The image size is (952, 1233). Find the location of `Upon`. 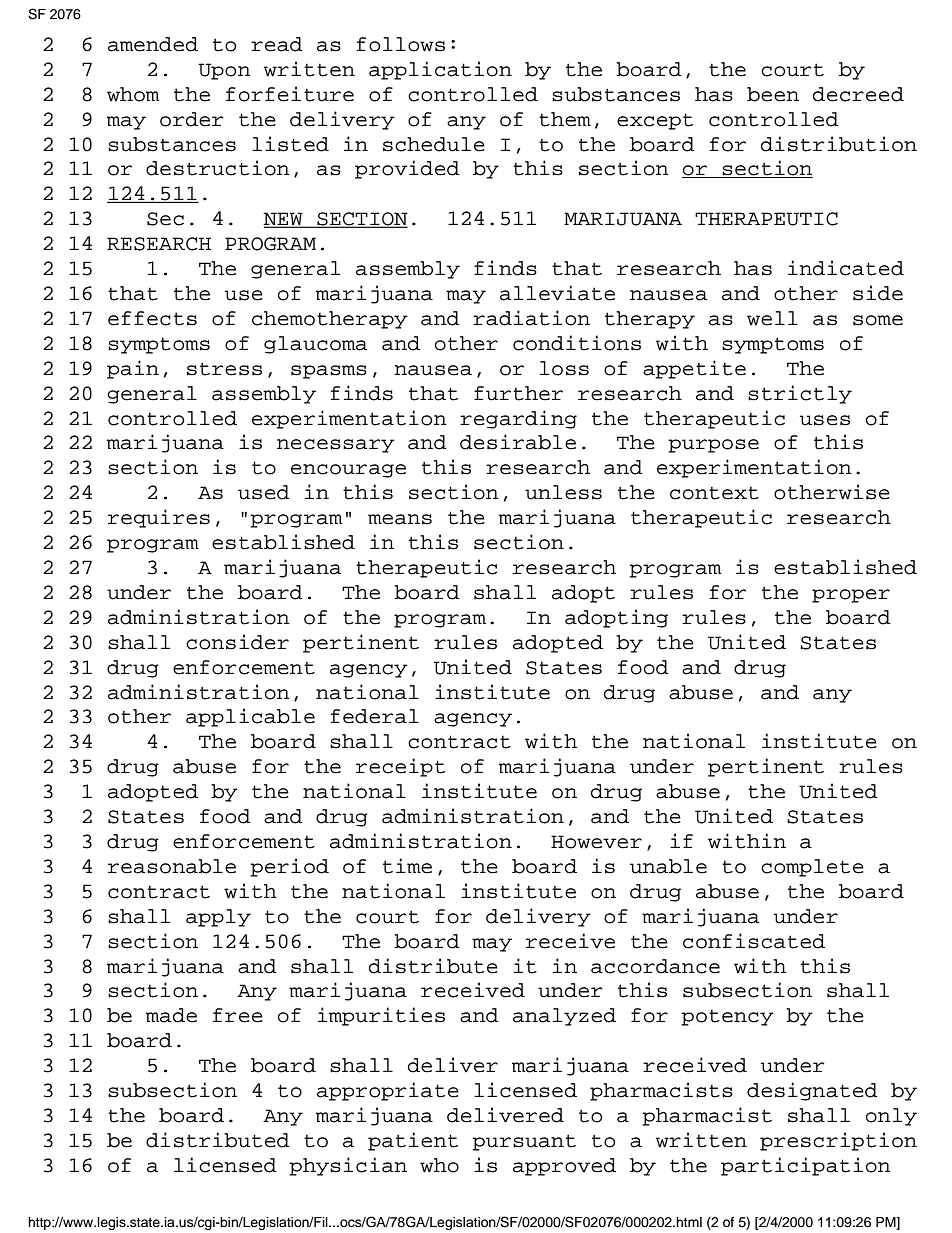

Upon is located at coordinates (224, 71).
